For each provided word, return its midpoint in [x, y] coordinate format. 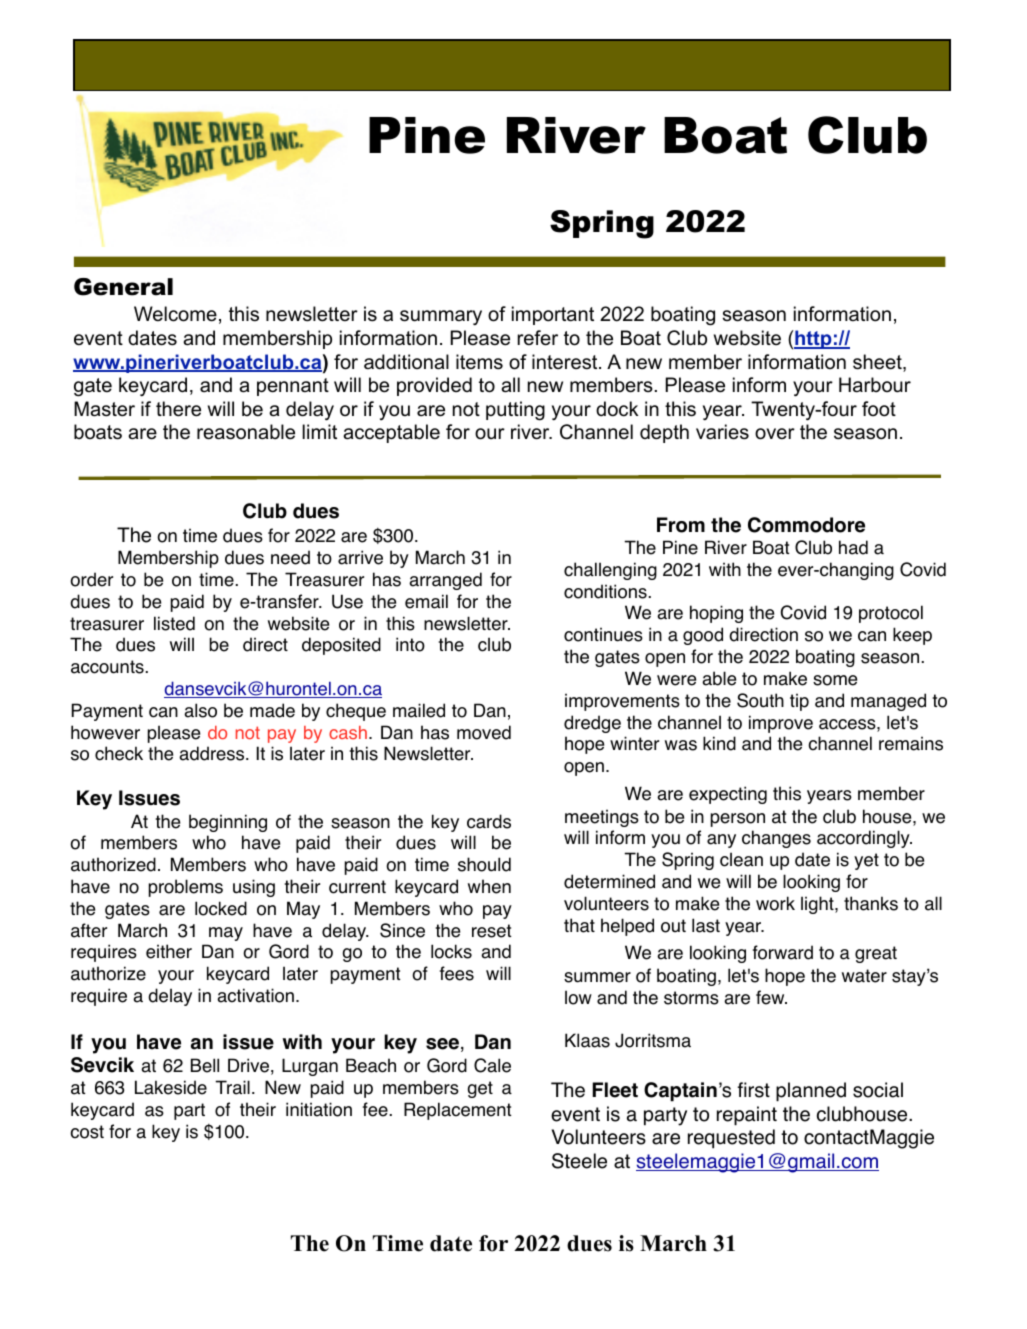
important [553, 315]
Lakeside [171, 1087]
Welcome [175, 314]
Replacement [457, 1111]
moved [484, 732]
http [813, 339]
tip [799, 702]
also [200, 710]
